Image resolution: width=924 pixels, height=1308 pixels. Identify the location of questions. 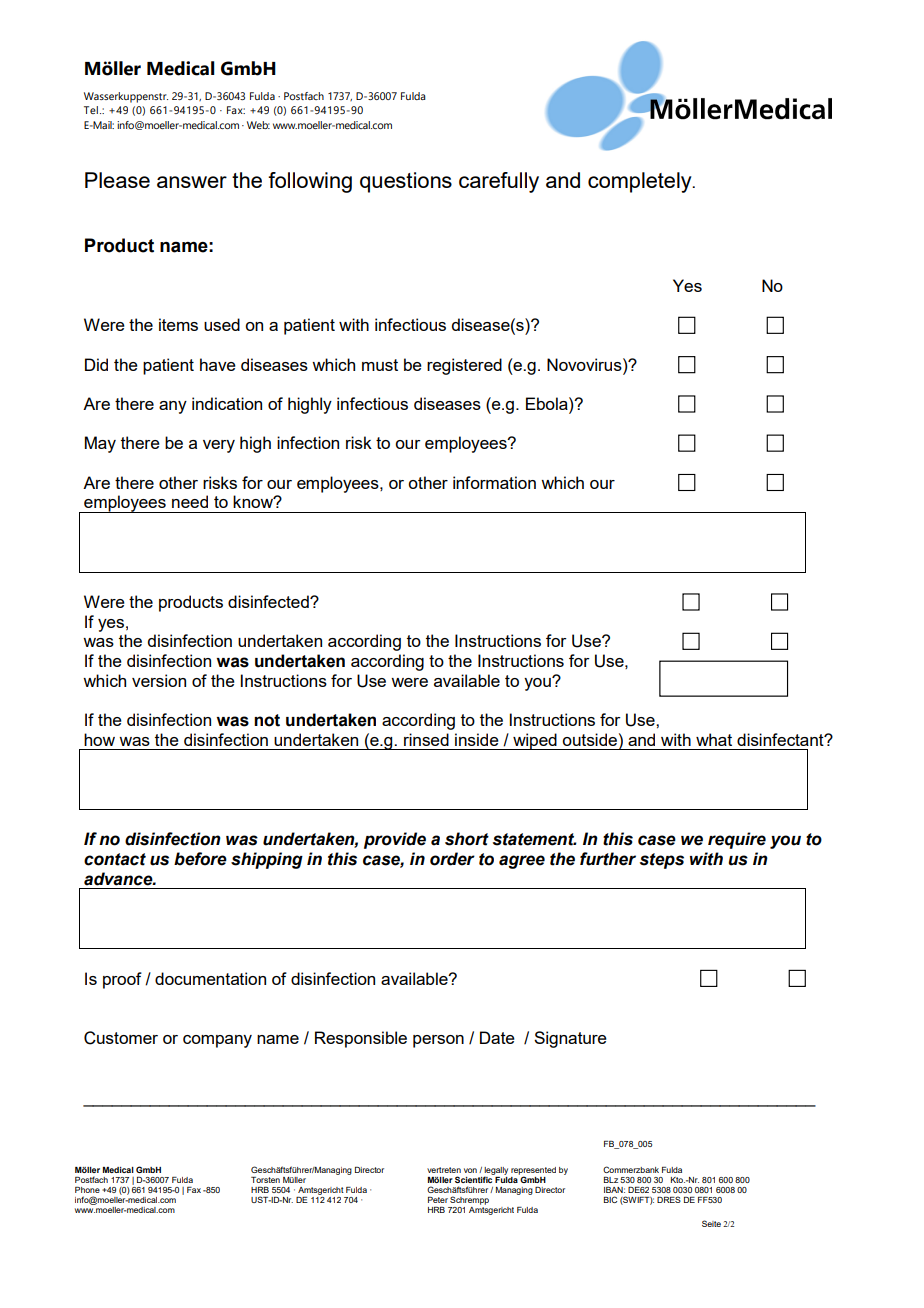
(406, 182).
